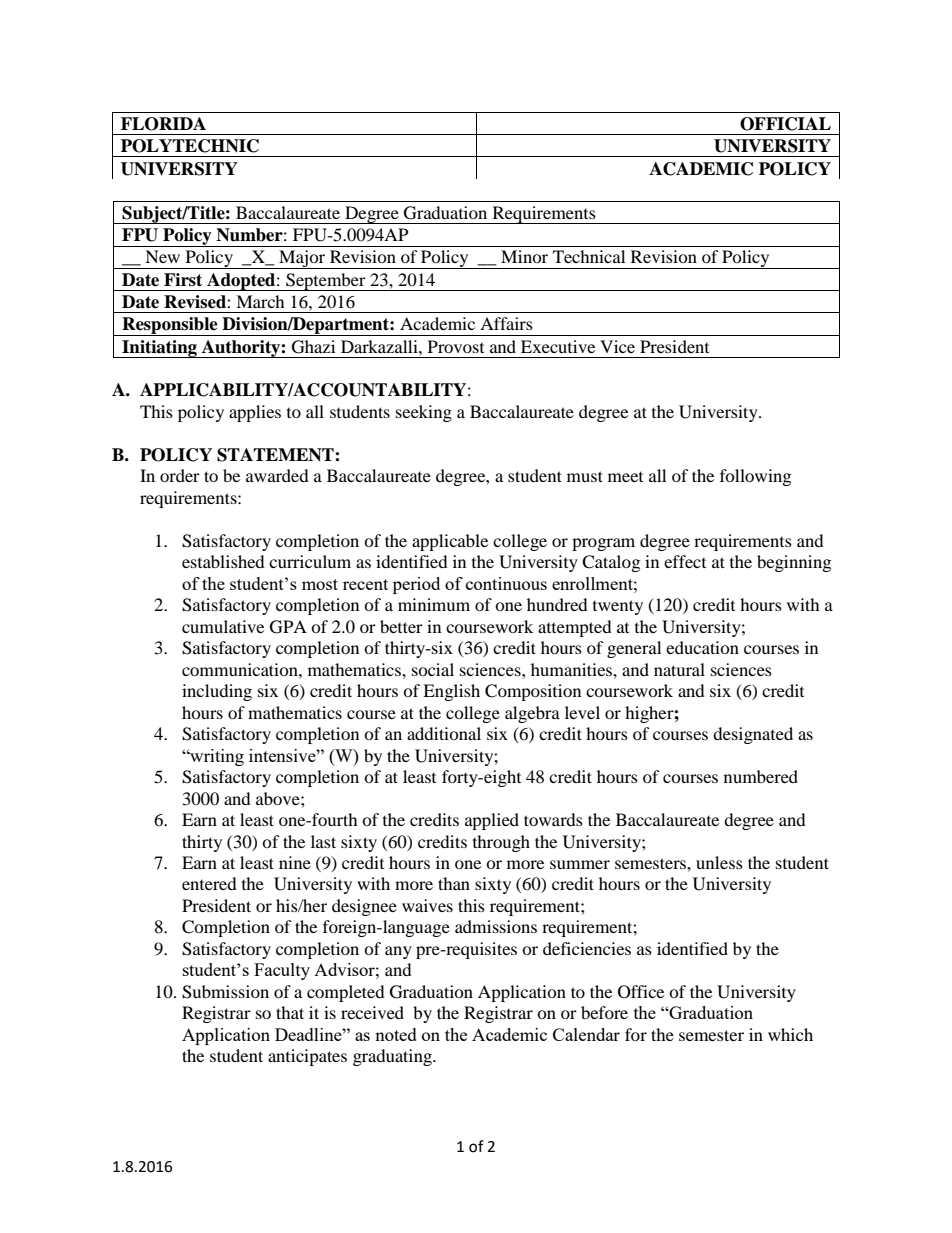  I want to click on unless, so click(719, 862).
